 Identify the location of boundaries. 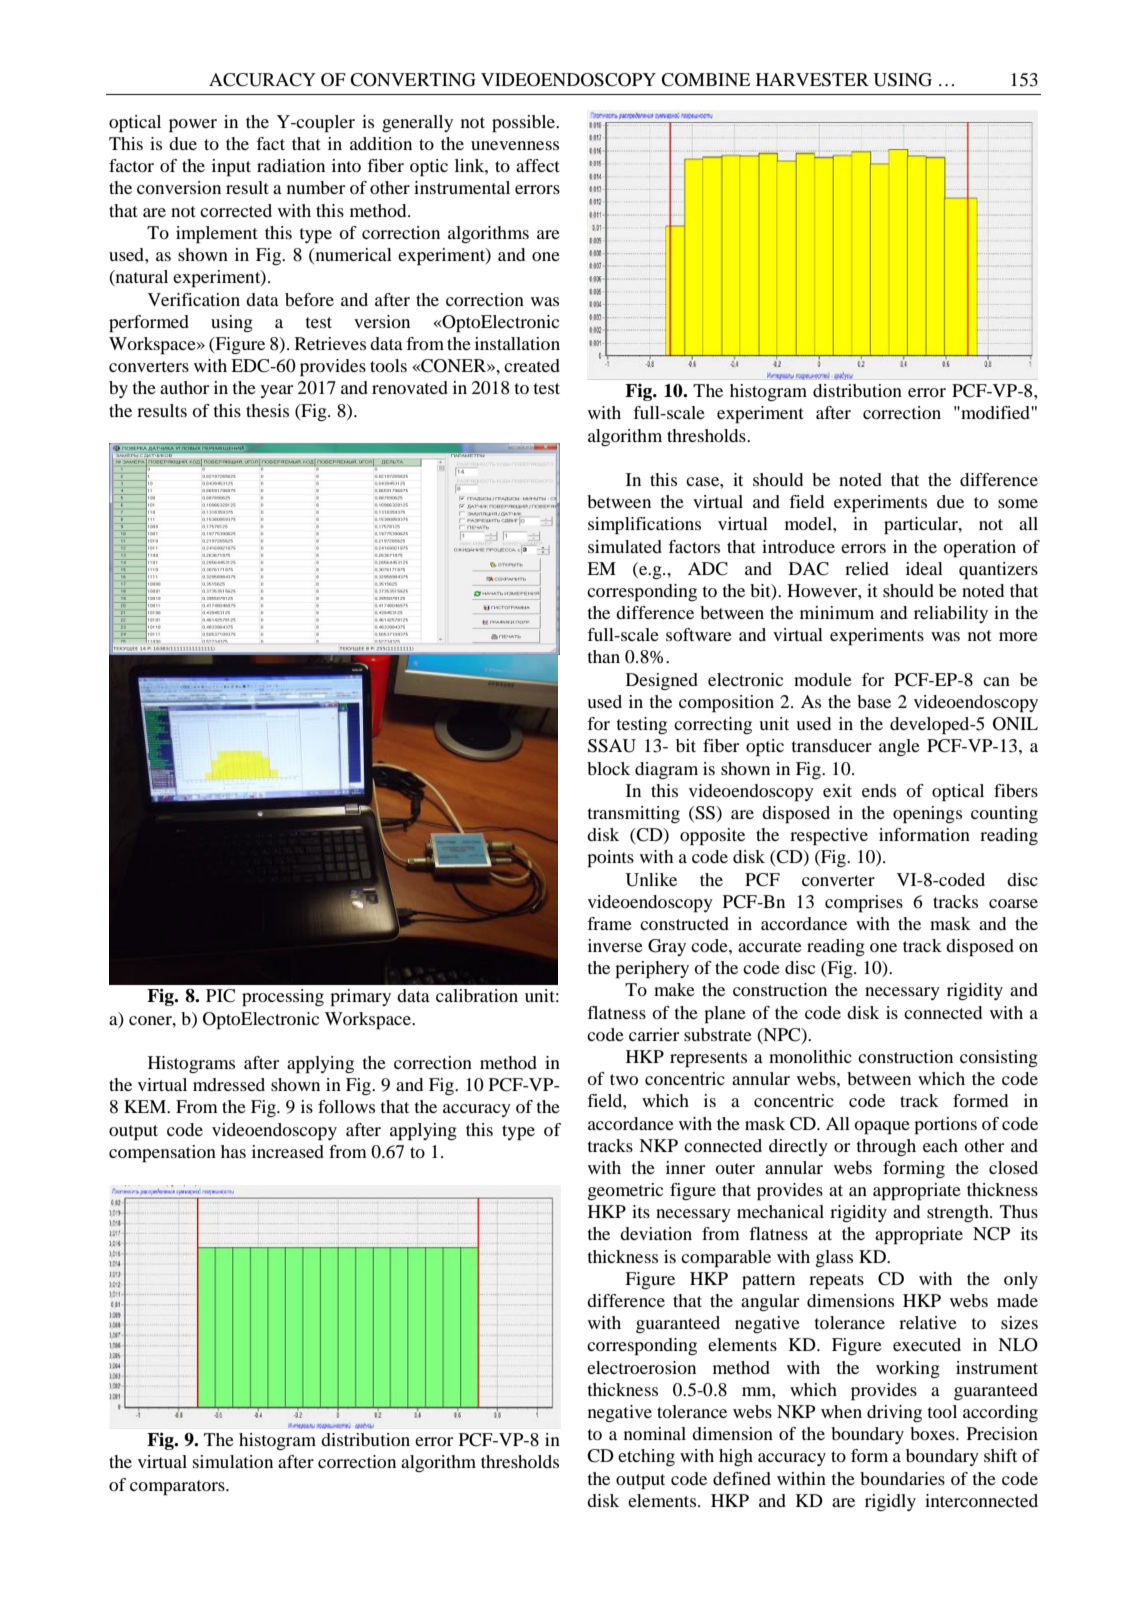
(902, 1478).
